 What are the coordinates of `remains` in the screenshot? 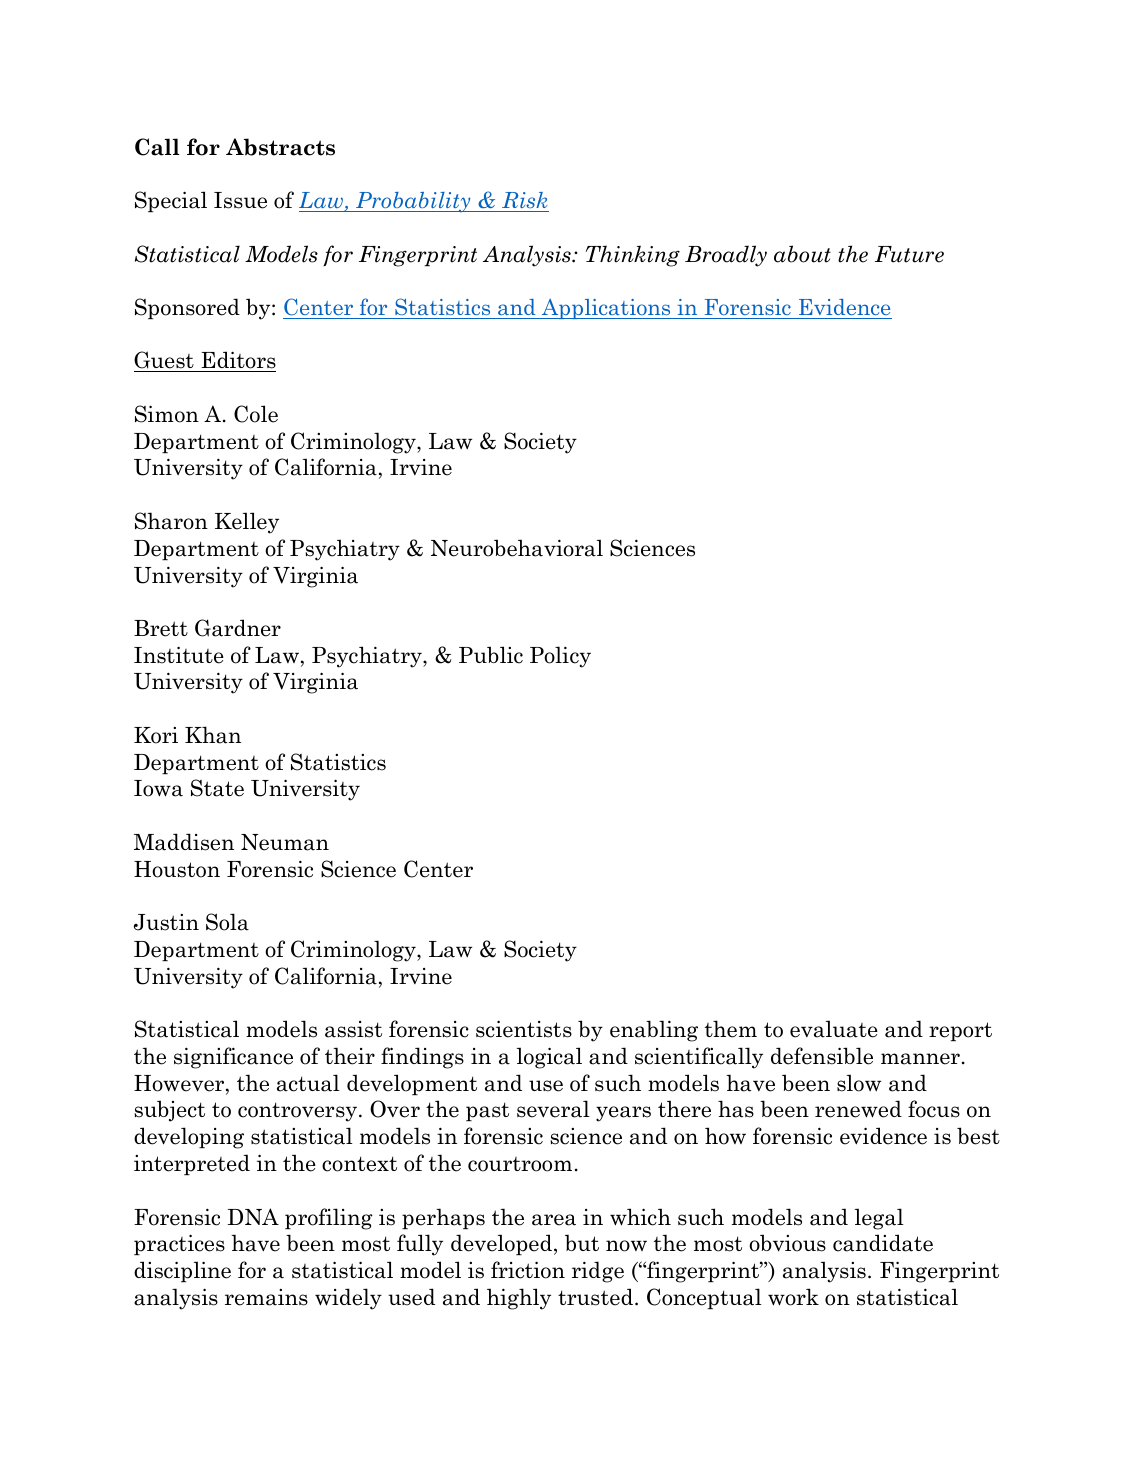 It's located at (266, 1297).
